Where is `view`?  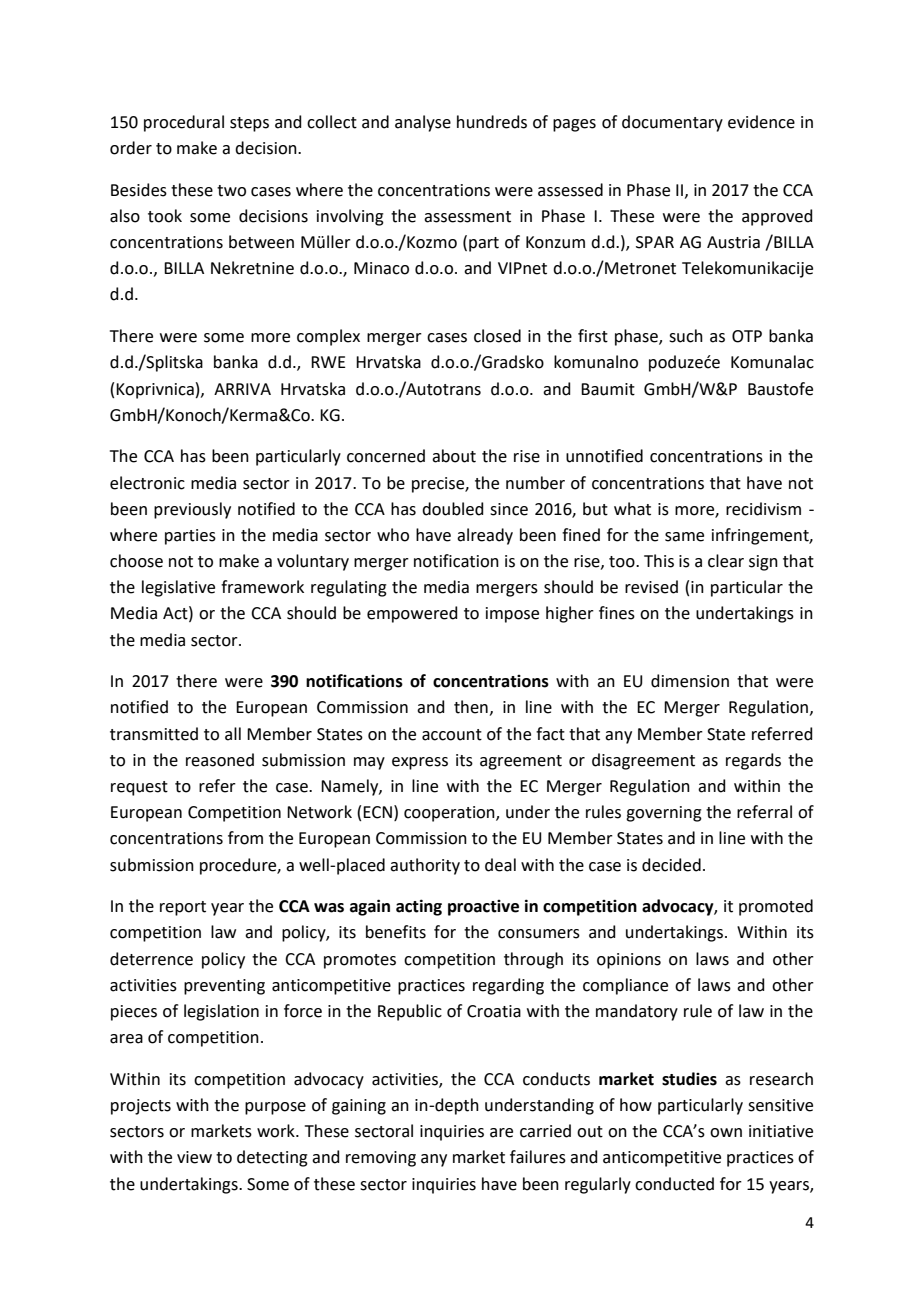 view is located at coordinates (194, 1157).
